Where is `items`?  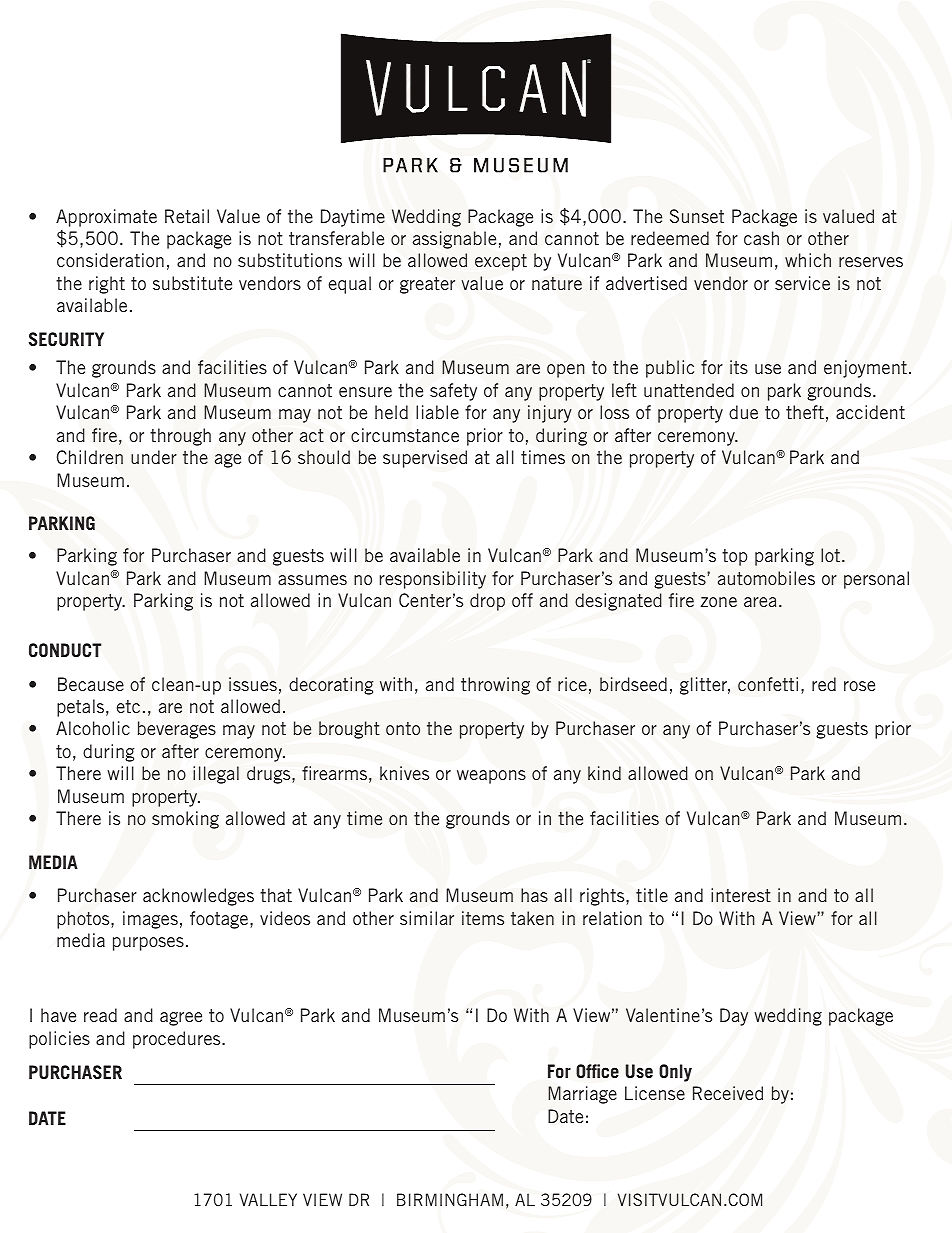 items is located at coordinates (483, 918).
